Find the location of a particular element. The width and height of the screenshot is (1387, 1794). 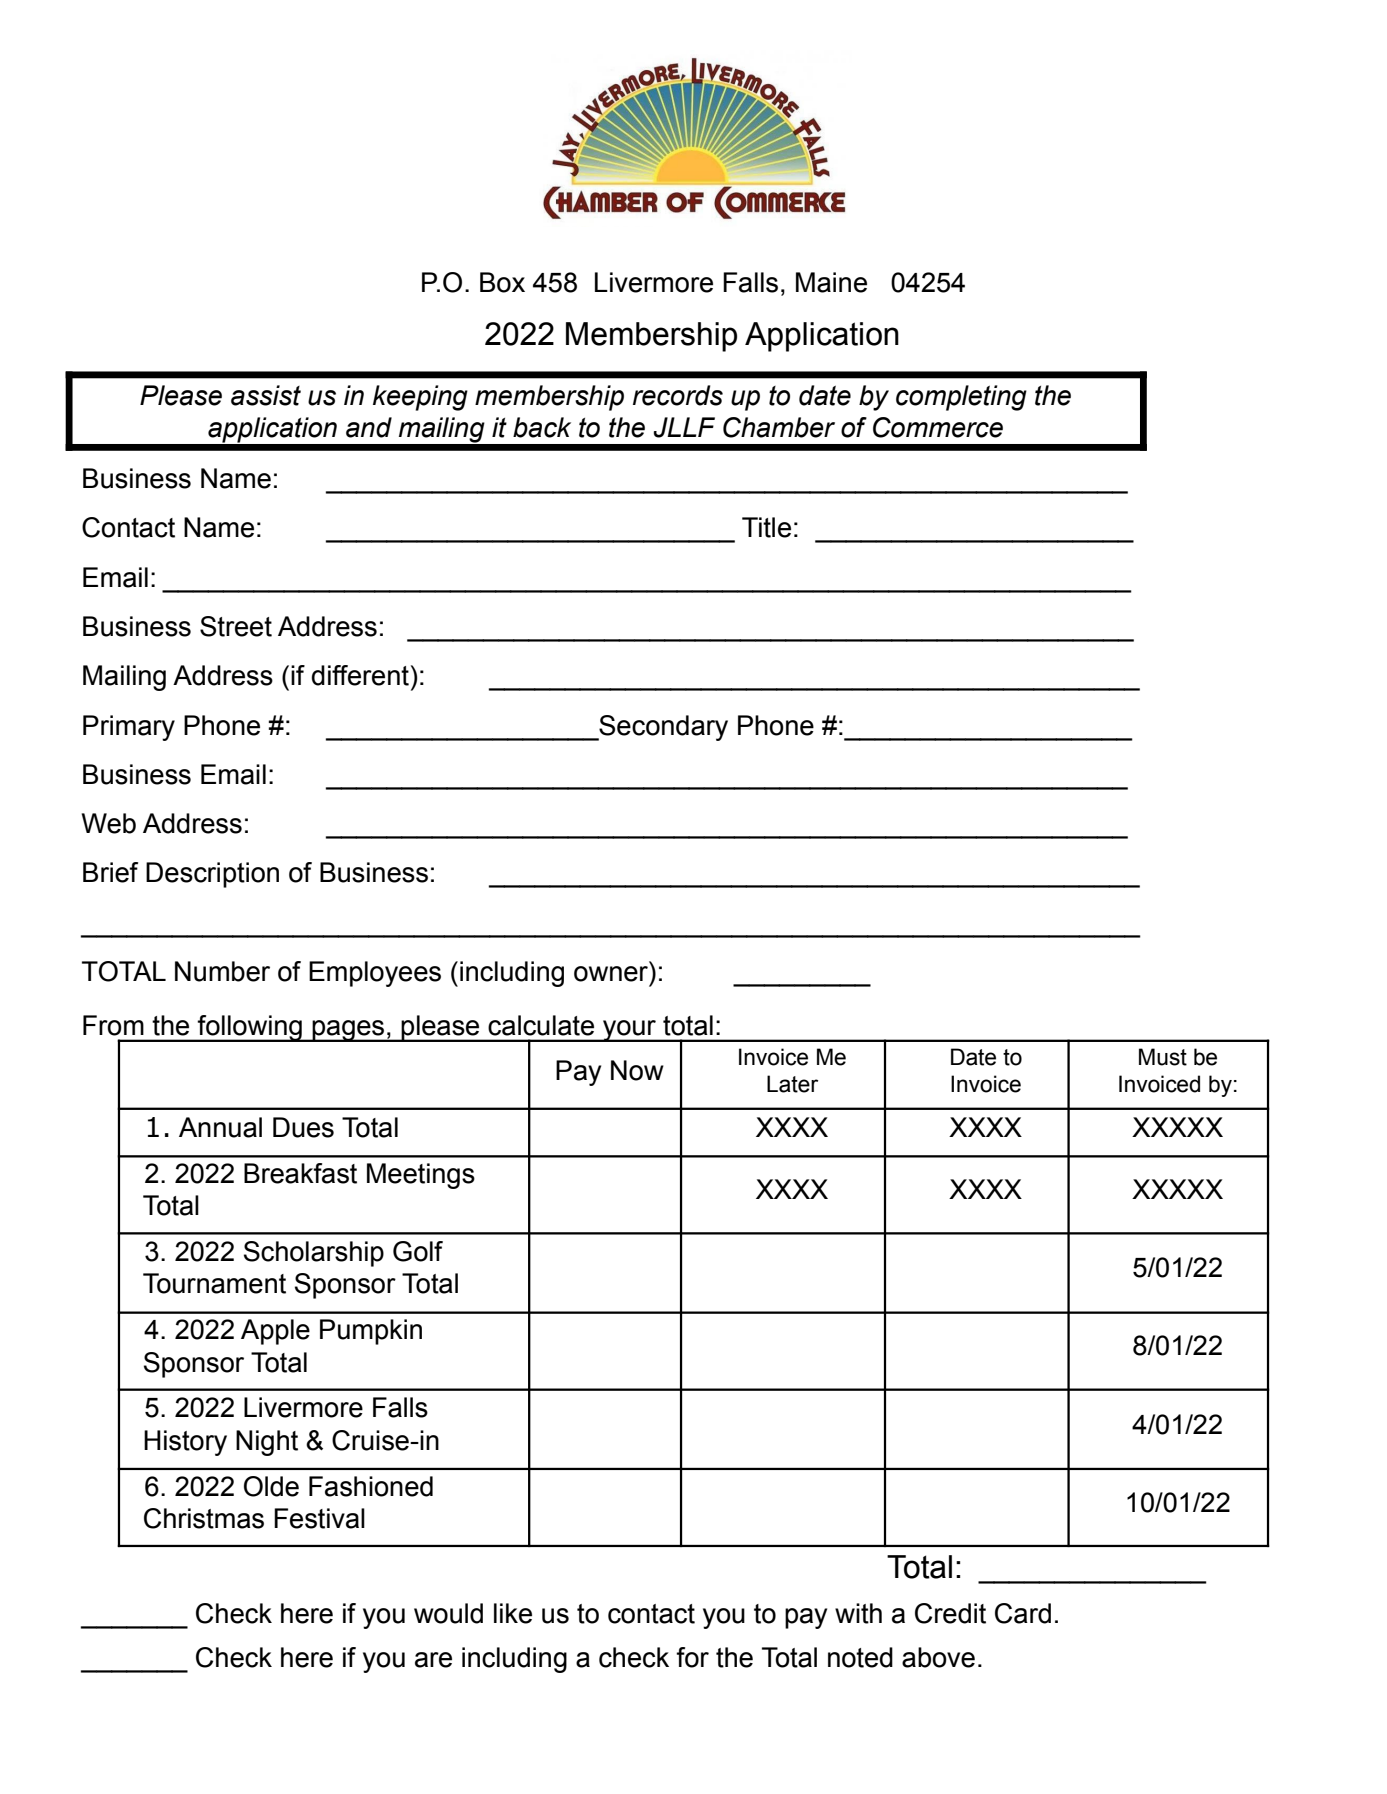

Primary is located at coordinates (129, 728).
